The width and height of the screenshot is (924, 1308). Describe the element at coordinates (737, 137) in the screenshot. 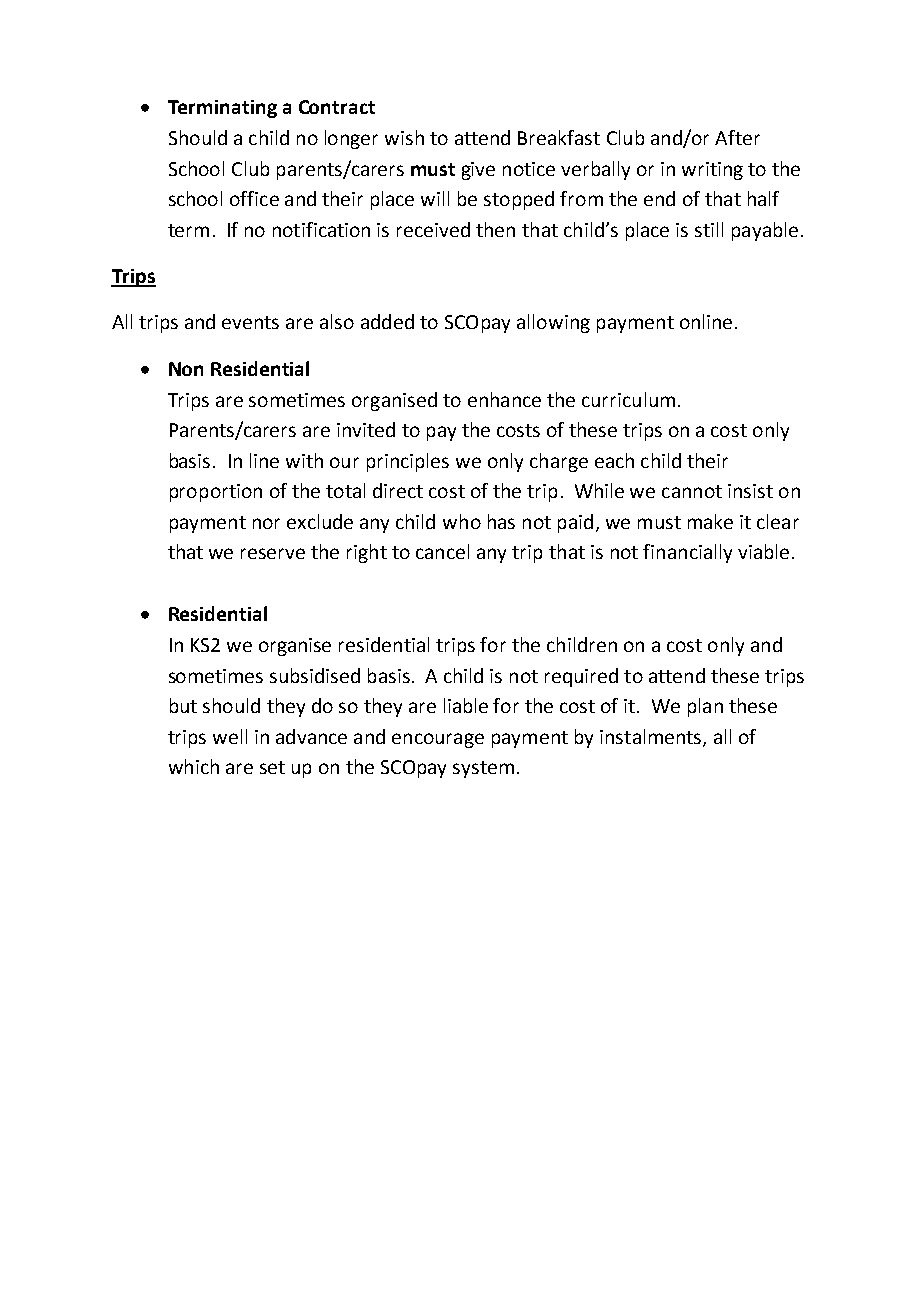

I see `After` at that location.
